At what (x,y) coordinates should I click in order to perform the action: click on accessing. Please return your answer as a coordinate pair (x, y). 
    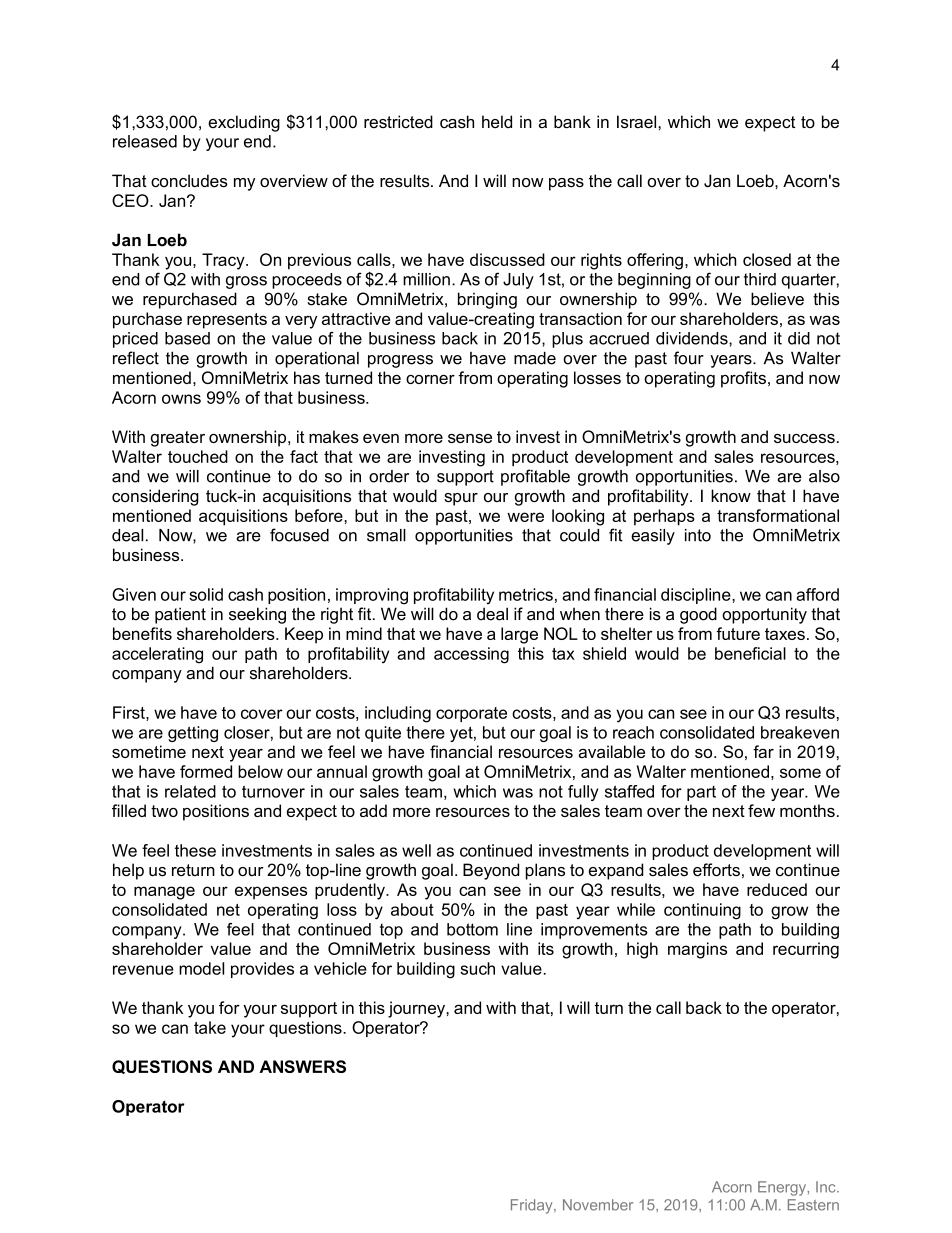
    Looking at the image, I should click on (471, 655).
